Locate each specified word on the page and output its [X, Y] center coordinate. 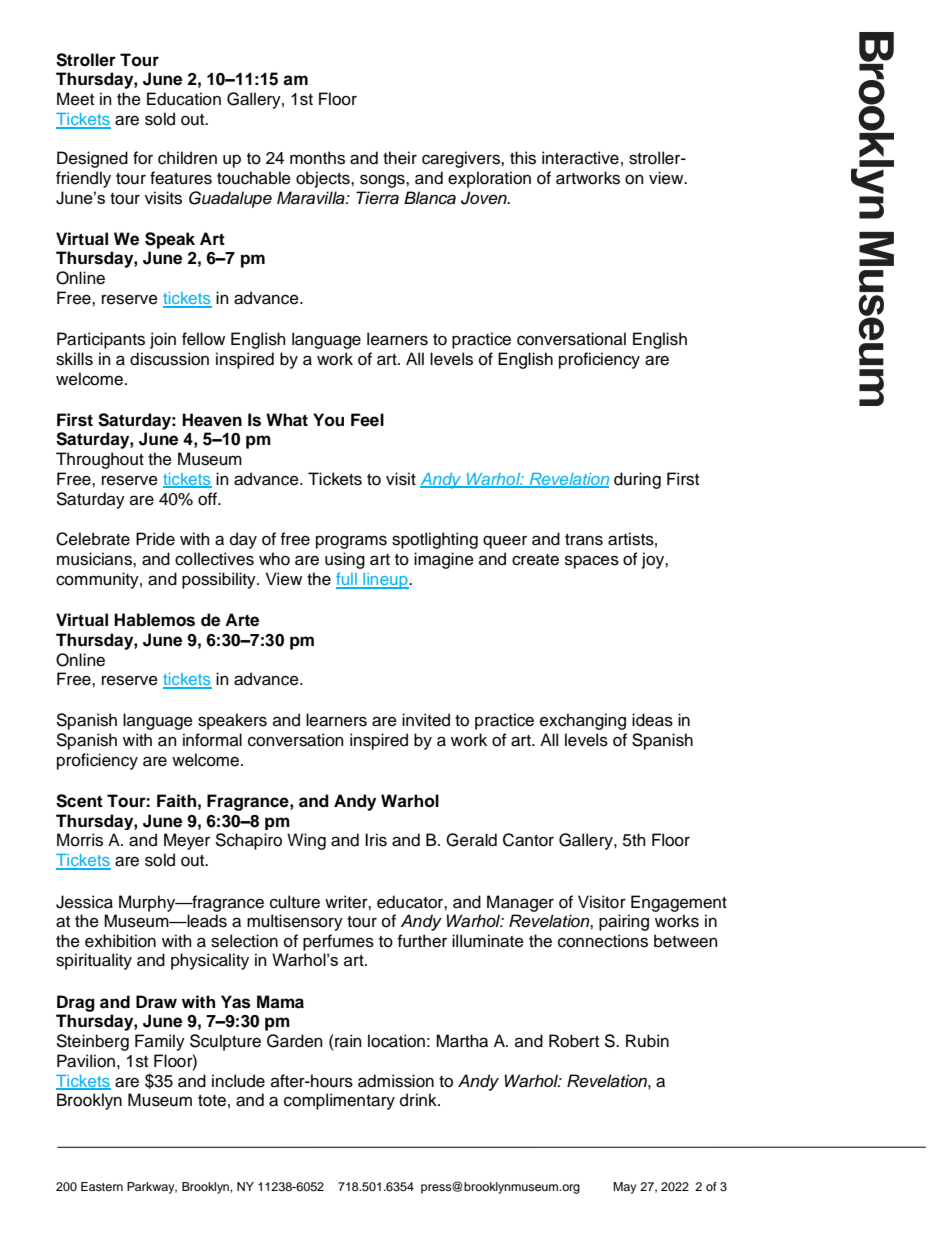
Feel [367, 420]
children [187, 158]
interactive [580, 158]
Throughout [100, 460]
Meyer [187, 841]
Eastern [102, 1186]
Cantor [528, 840]
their [400, 158]
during [637, 480]
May [625, 1188]
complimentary [339, 1101]
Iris [376, 840]
